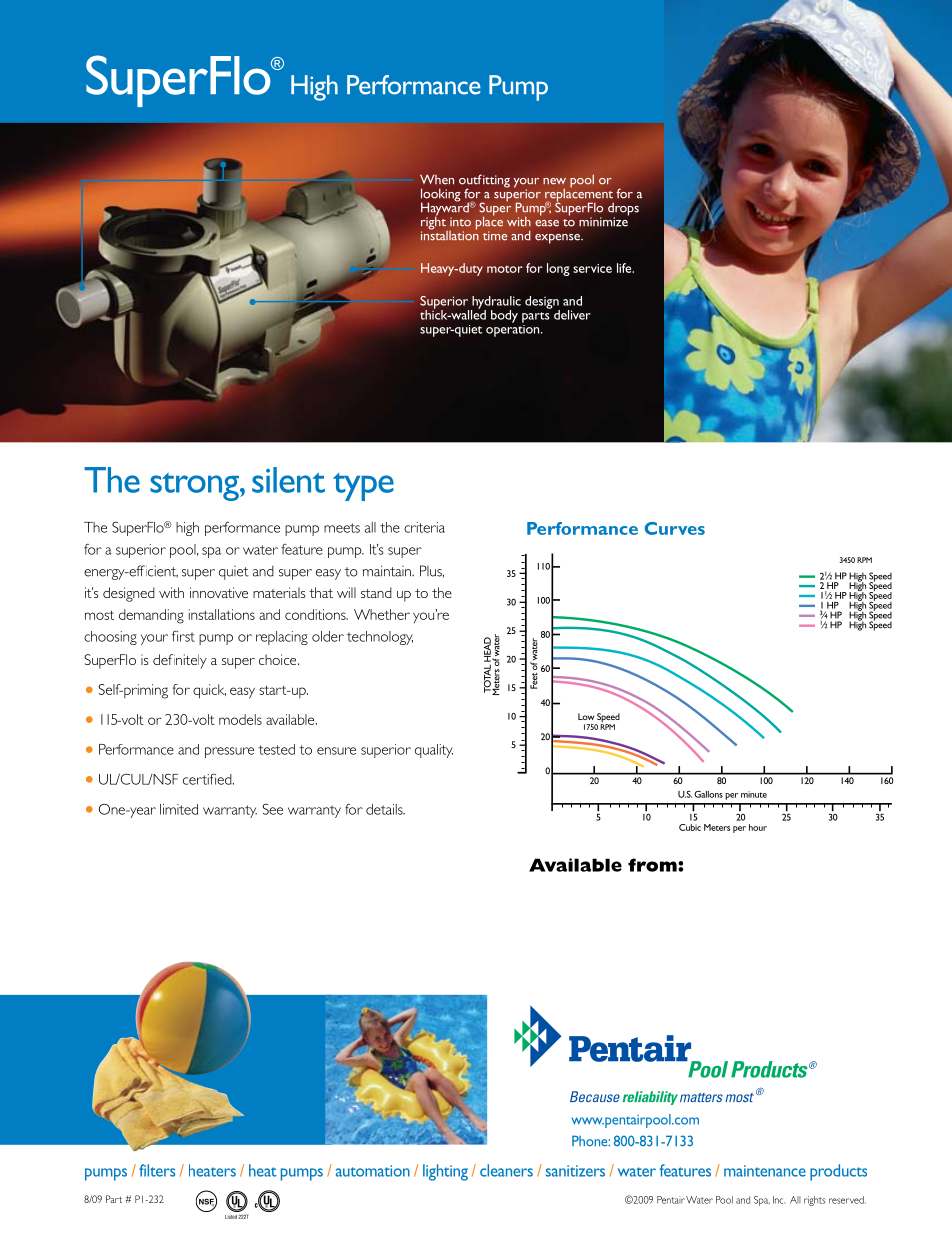 This document has height=1233, width=952. Describe the element at coordinates (460, 222) in the document. I see `into` at that location.
